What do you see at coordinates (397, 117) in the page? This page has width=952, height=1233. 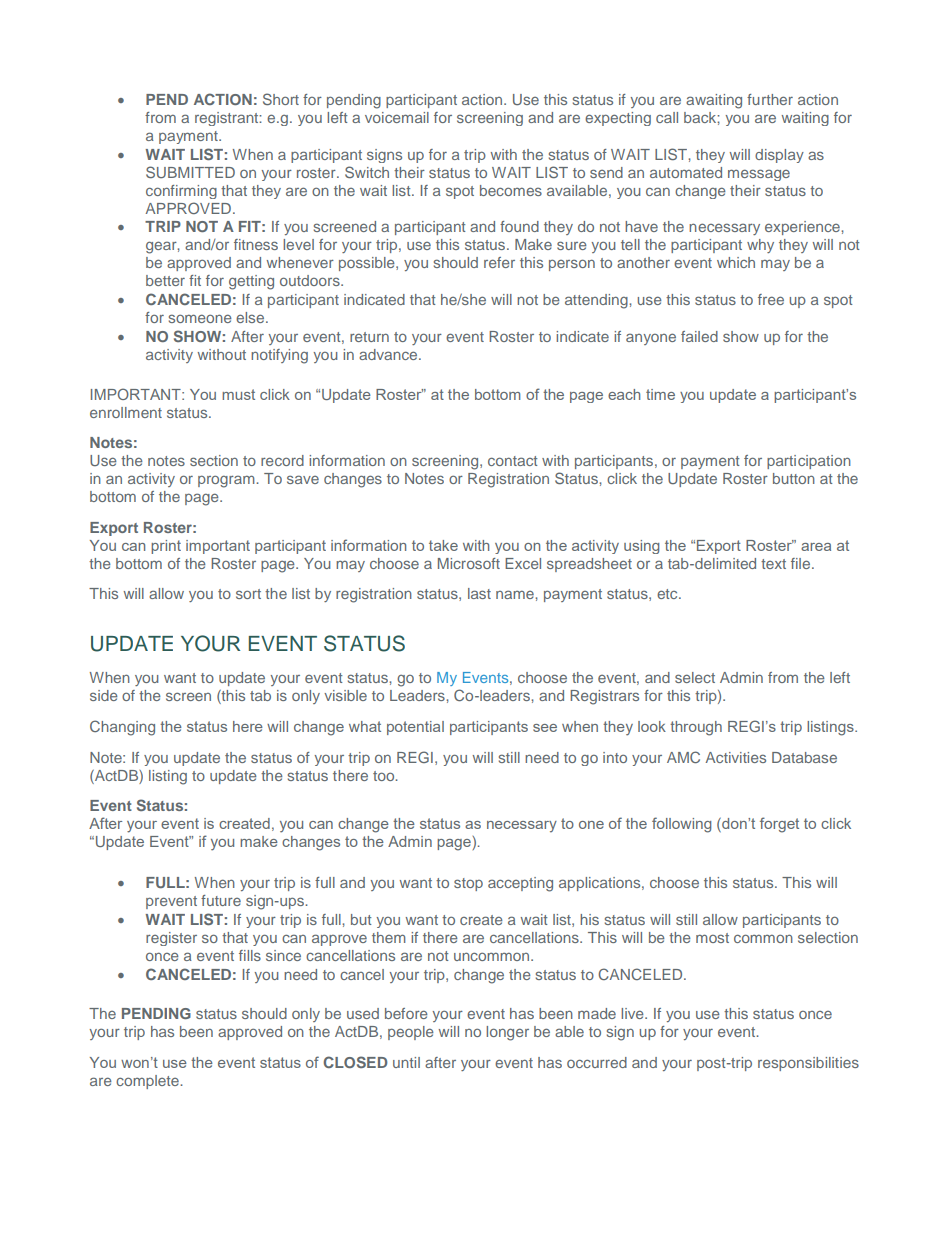 I see `voicemail` at bounding box center [397, 117].
